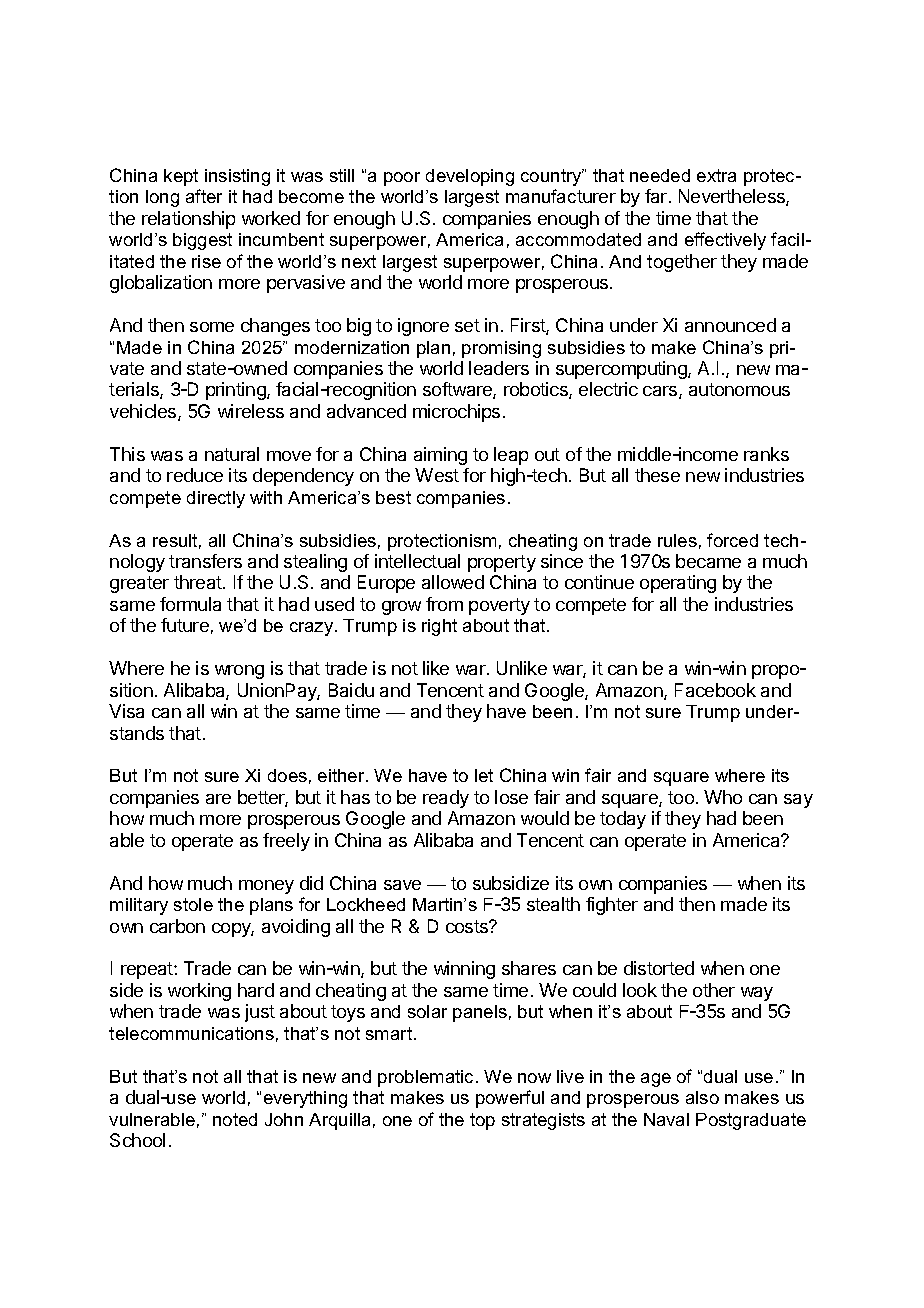  What do you see at coordinates (482, 1121) in the document?
I see `top` at bounding box center [482, 1121].
